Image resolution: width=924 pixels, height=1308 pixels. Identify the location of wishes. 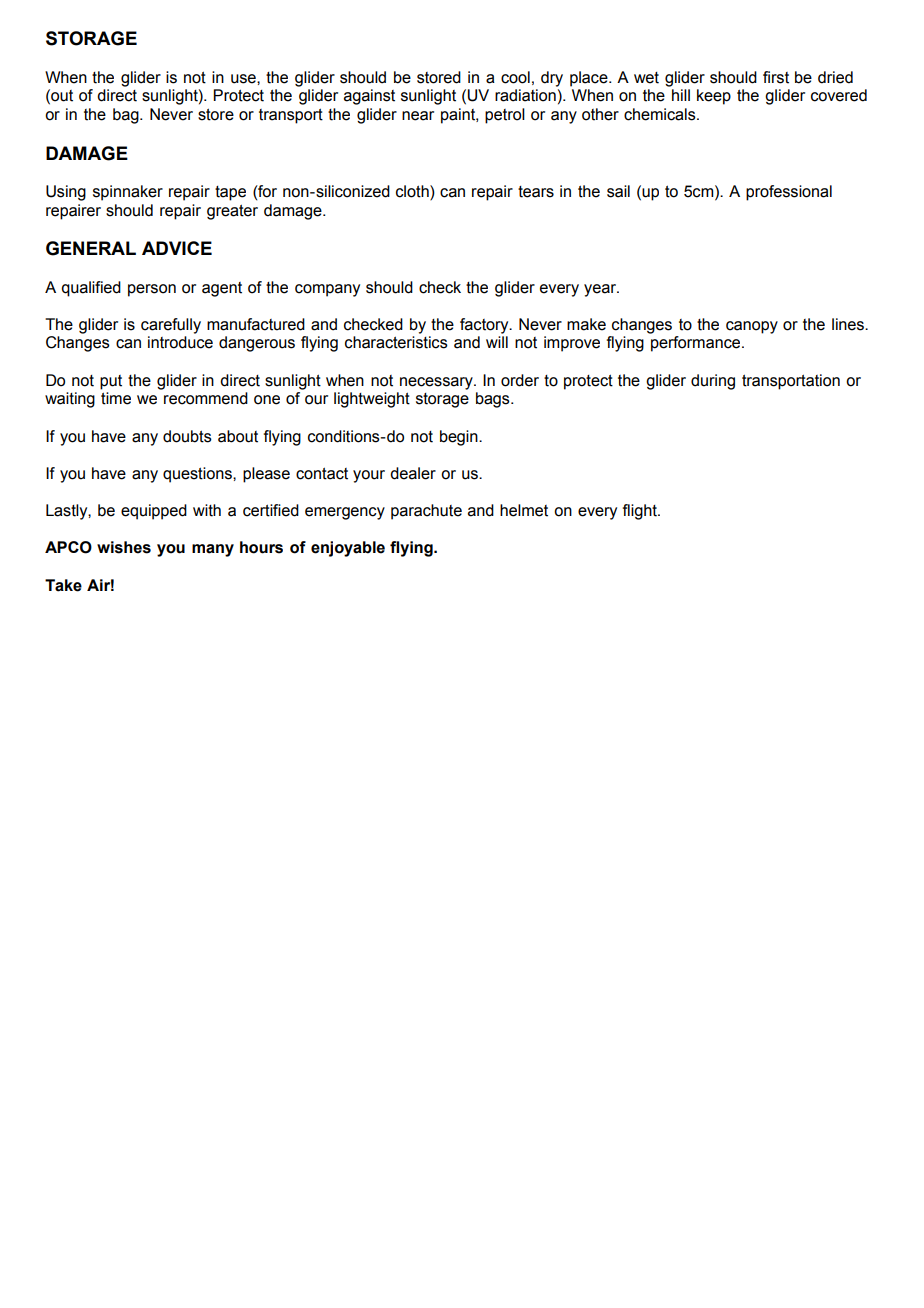
(124, 547).
